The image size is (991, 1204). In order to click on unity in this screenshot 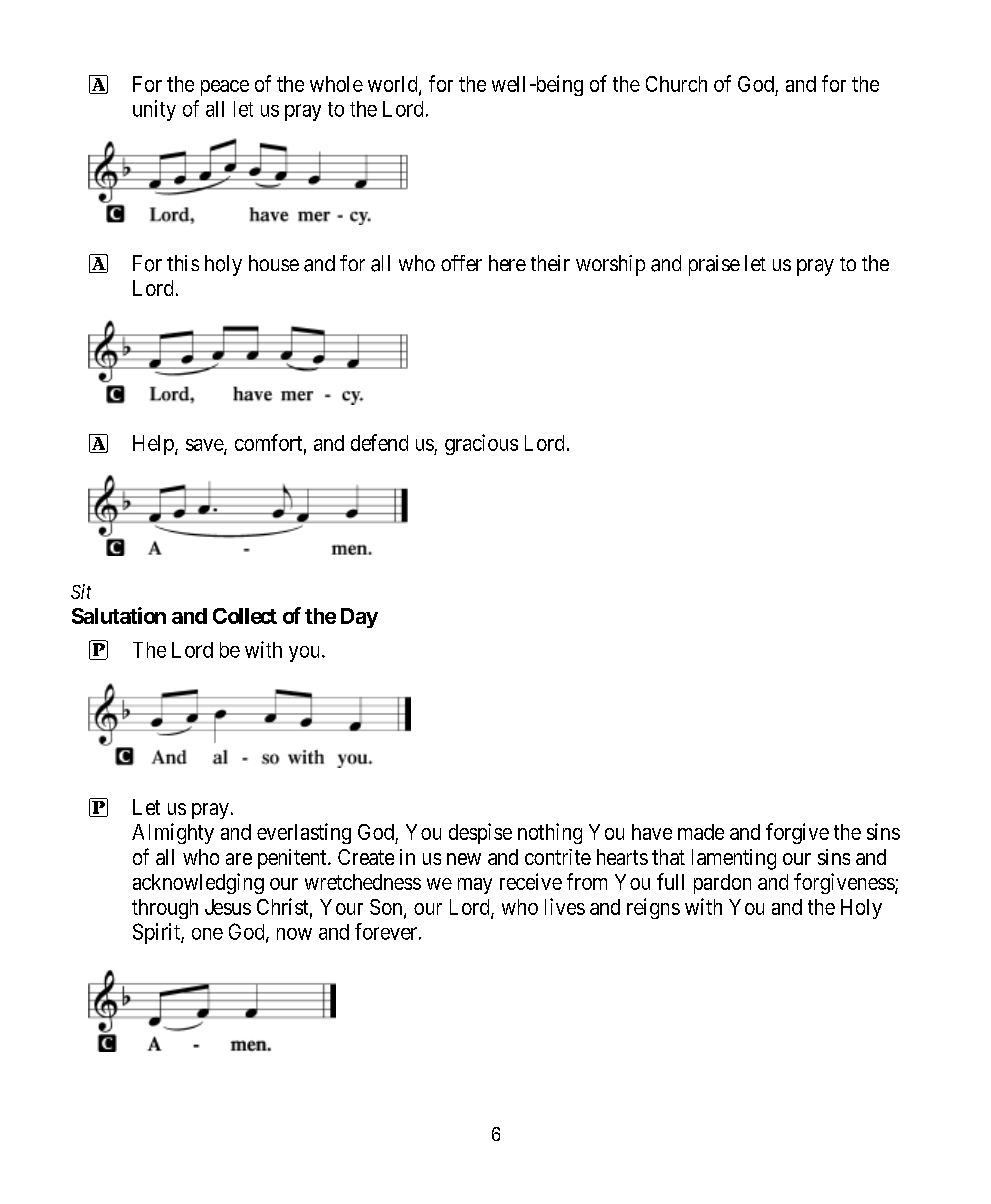, I will do `click(154, 110)`.
